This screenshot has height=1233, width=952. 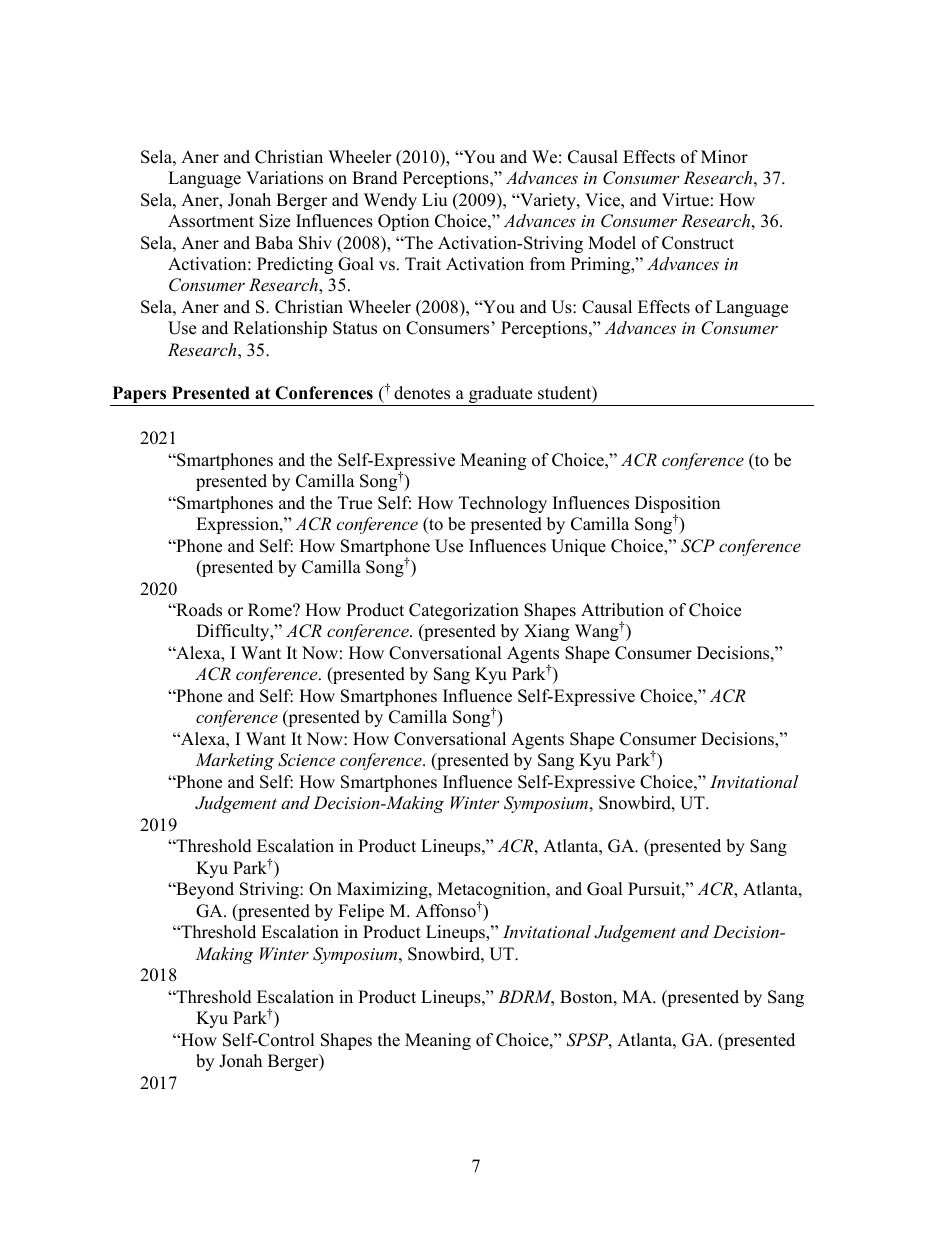 I want to click on Liu, so click(x=434, y=200).
